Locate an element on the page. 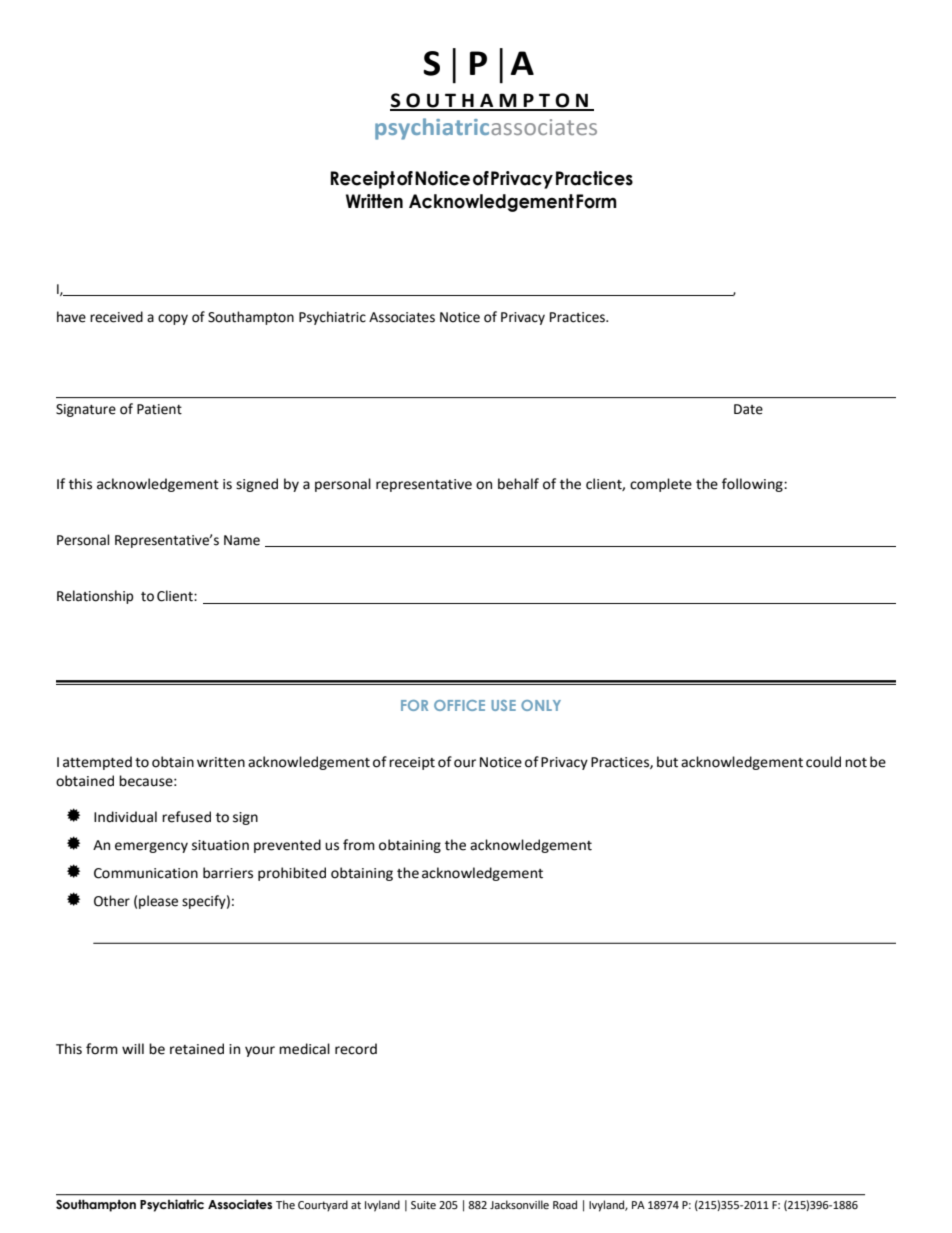 This document has height=1233, width=952. but is located at coordinates (667, 762).
